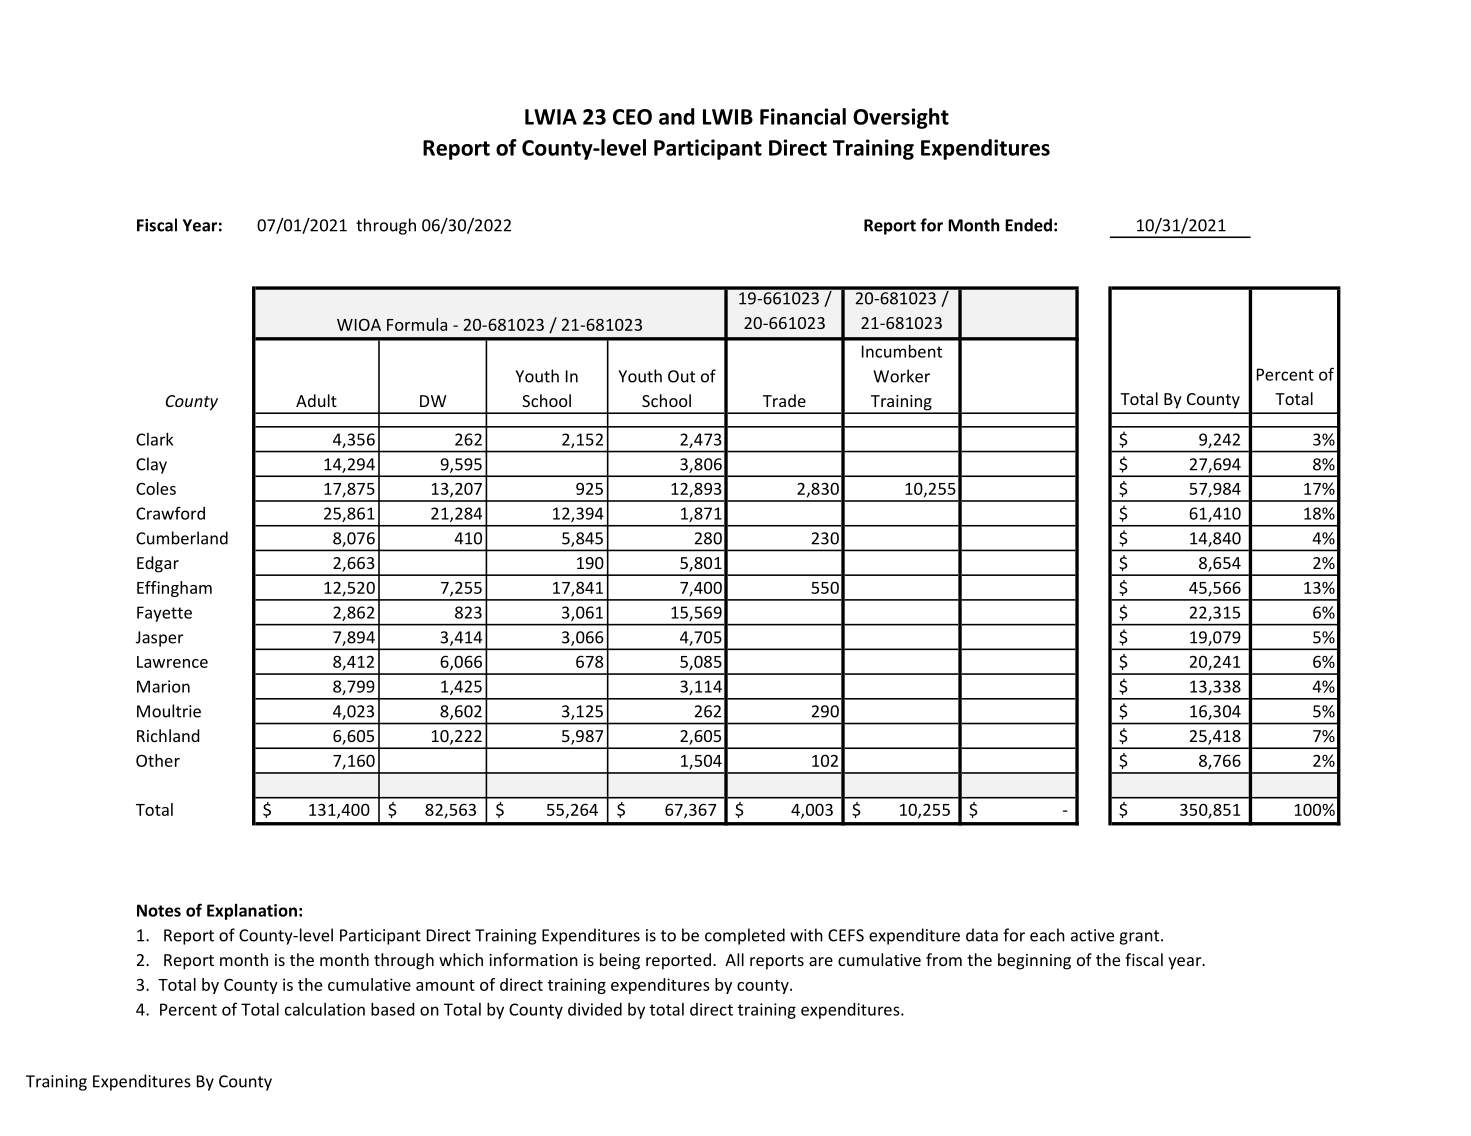 This screenshot has height=1136, width=1471. Describe the element at coordinates (325, 1009) in the screenshot. I see `calculation` at that location.
